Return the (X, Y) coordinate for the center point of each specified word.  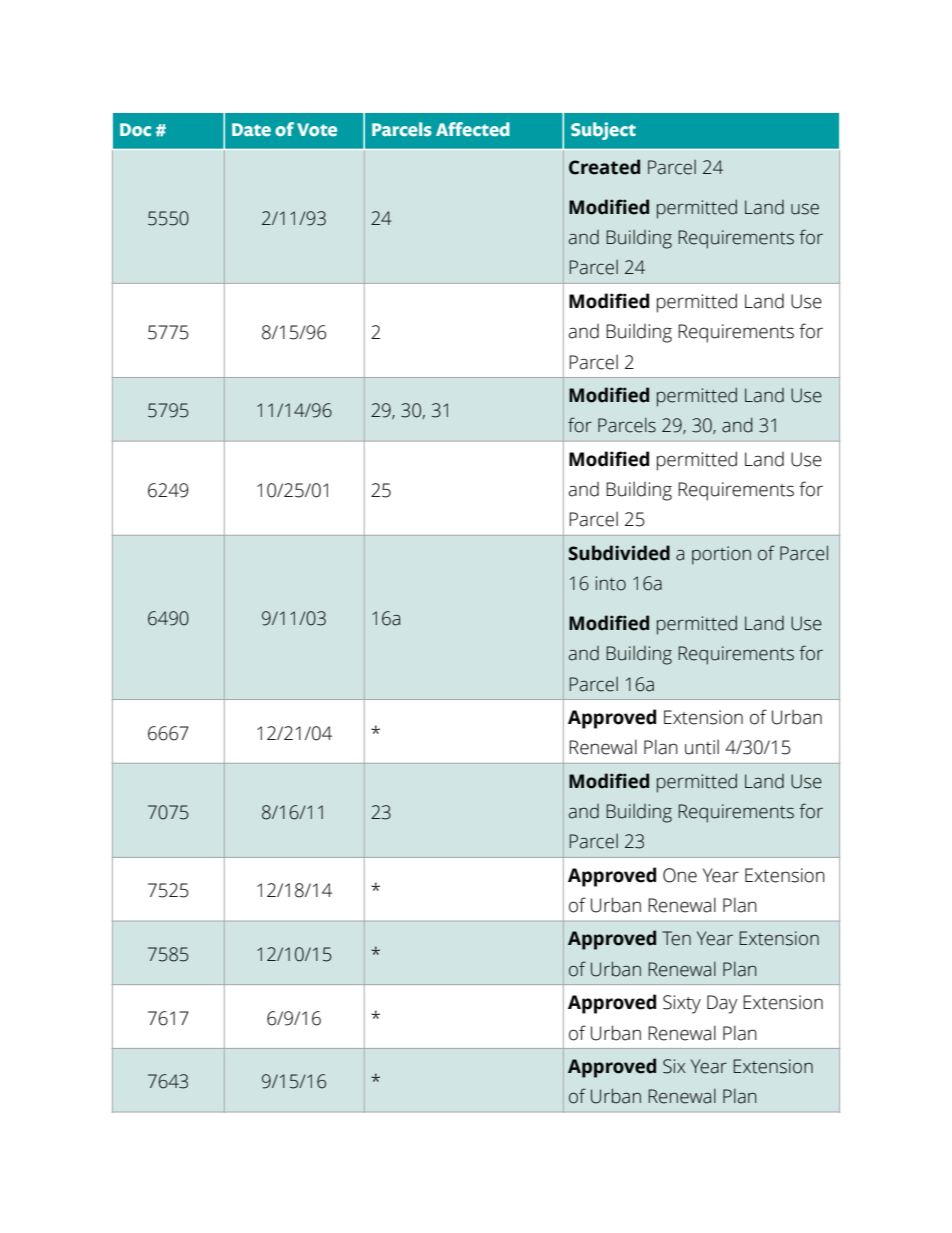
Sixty (682, 1004)
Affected (473, 129)
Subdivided (619, 553)
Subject (603, 131)
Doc (135, 129)
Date (251, 130)
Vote (317, 130)
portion (721, 555)
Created (604, 167)
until (702, 747)
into (611, 583)
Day (722, 1004)
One (680, 875)
